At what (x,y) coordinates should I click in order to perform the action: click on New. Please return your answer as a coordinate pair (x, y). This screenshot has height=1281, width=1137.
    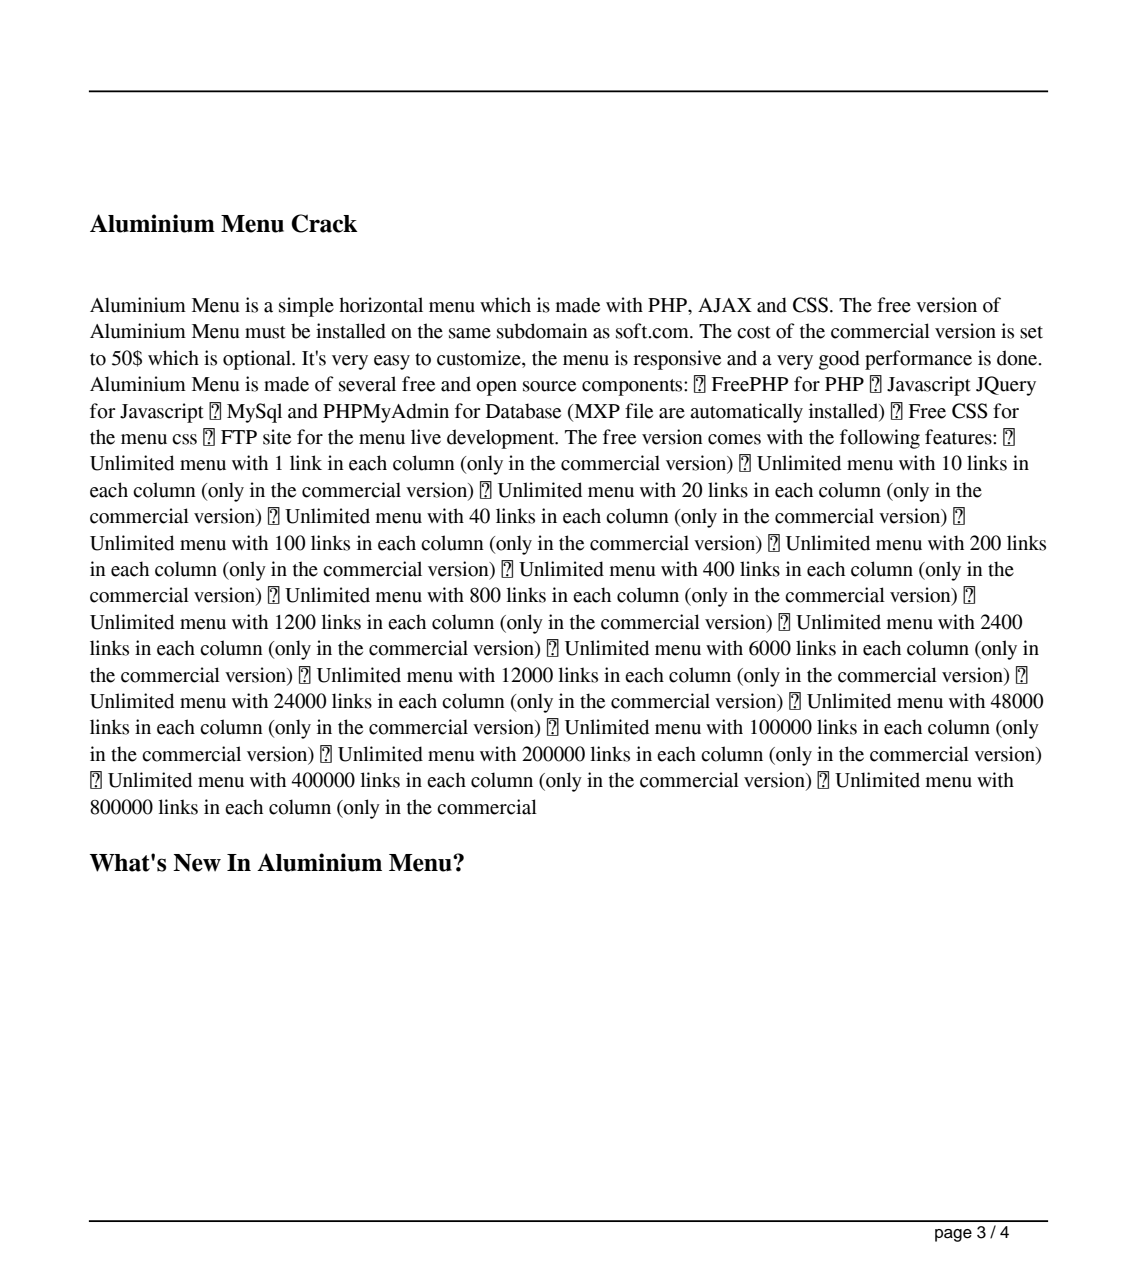
    Looking at the image, I should click on (197, 863).
